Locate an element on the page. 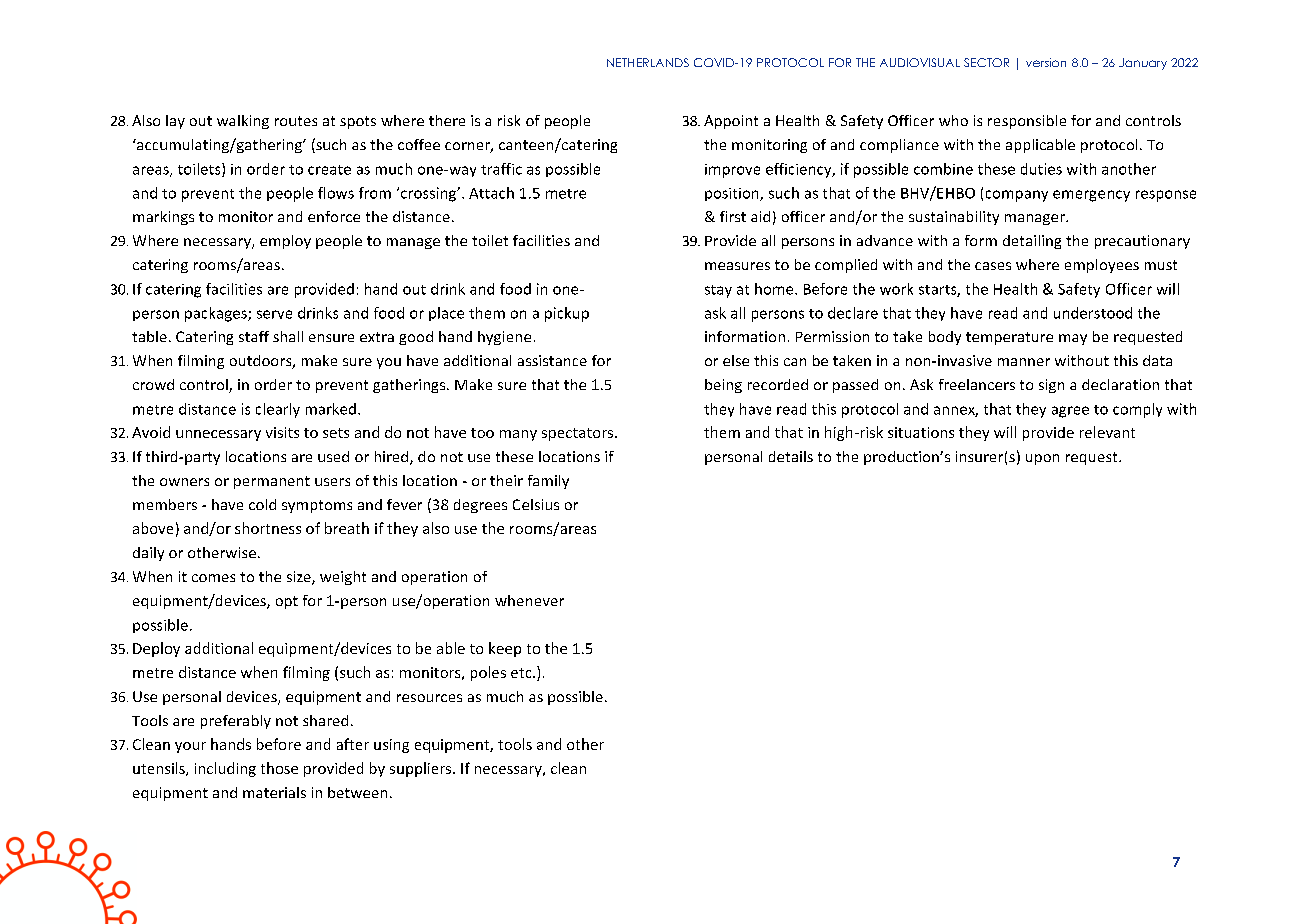 This page has height=924, width=1308. routes is located at coordinates (296, 121).
